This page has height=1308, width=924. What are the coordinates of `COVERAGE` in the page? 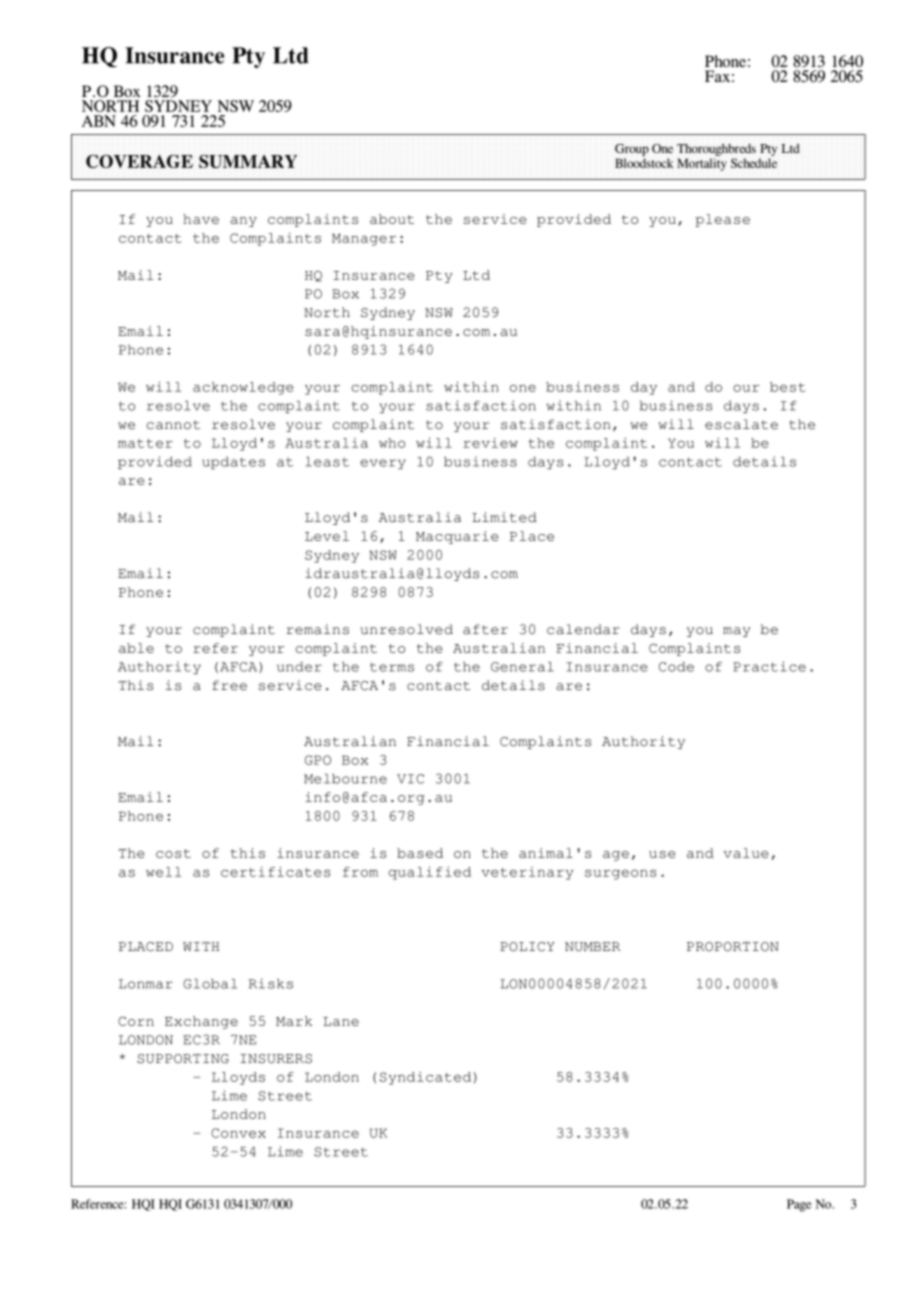 It's located at (139, 161).
